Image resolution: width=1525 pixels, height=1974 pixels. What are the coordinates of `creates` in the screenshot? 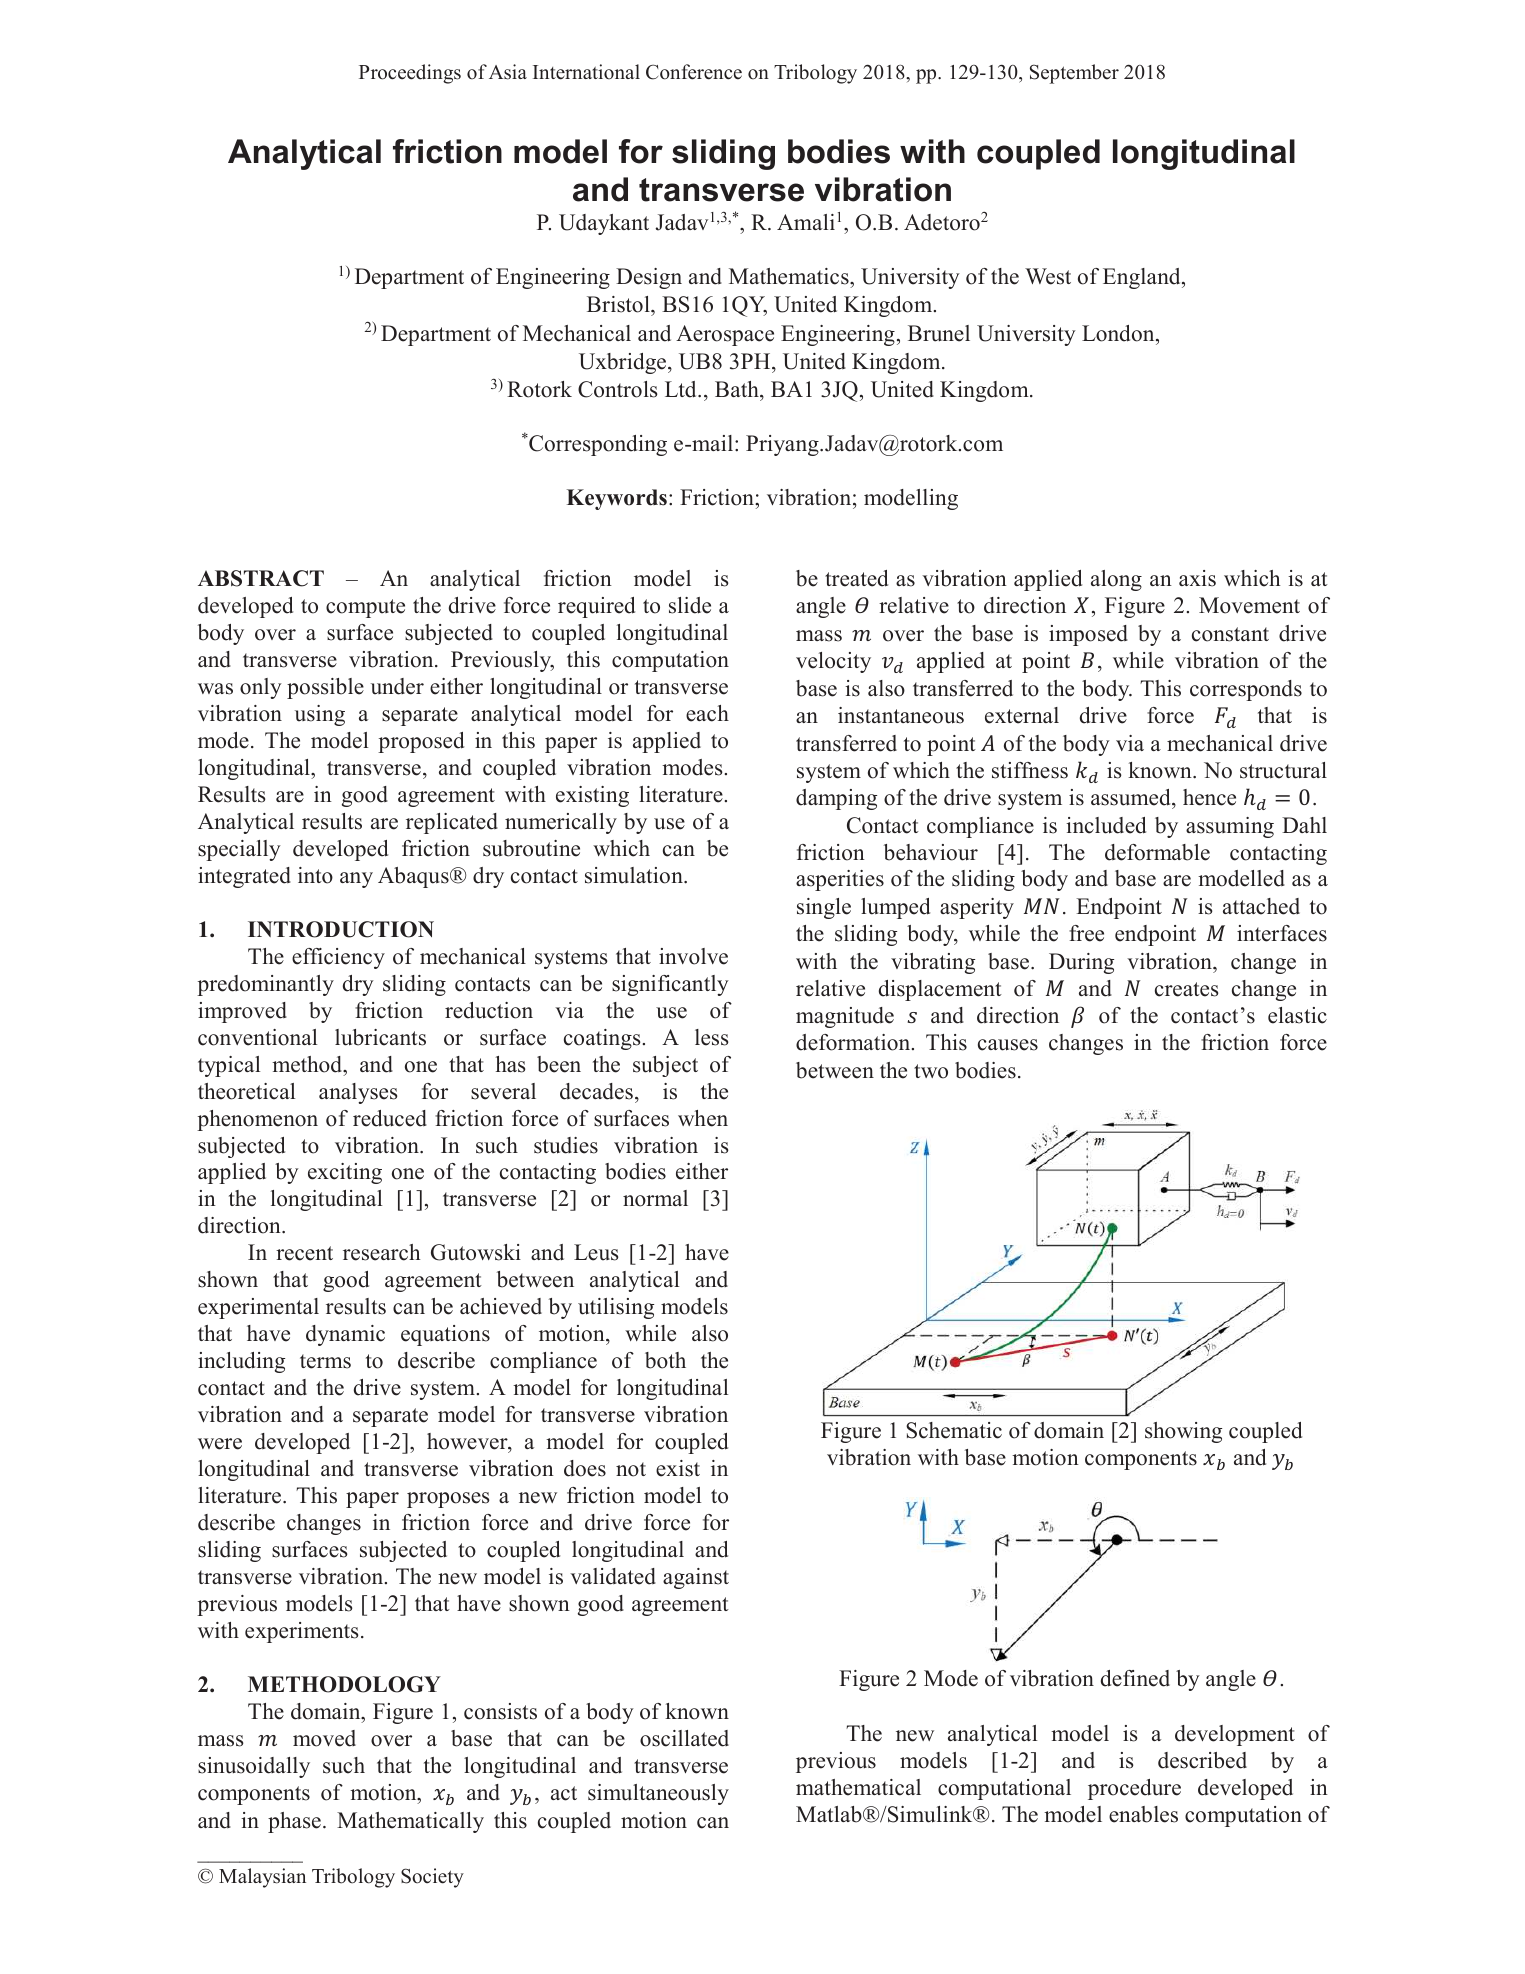 It's located at (1187, 989).
